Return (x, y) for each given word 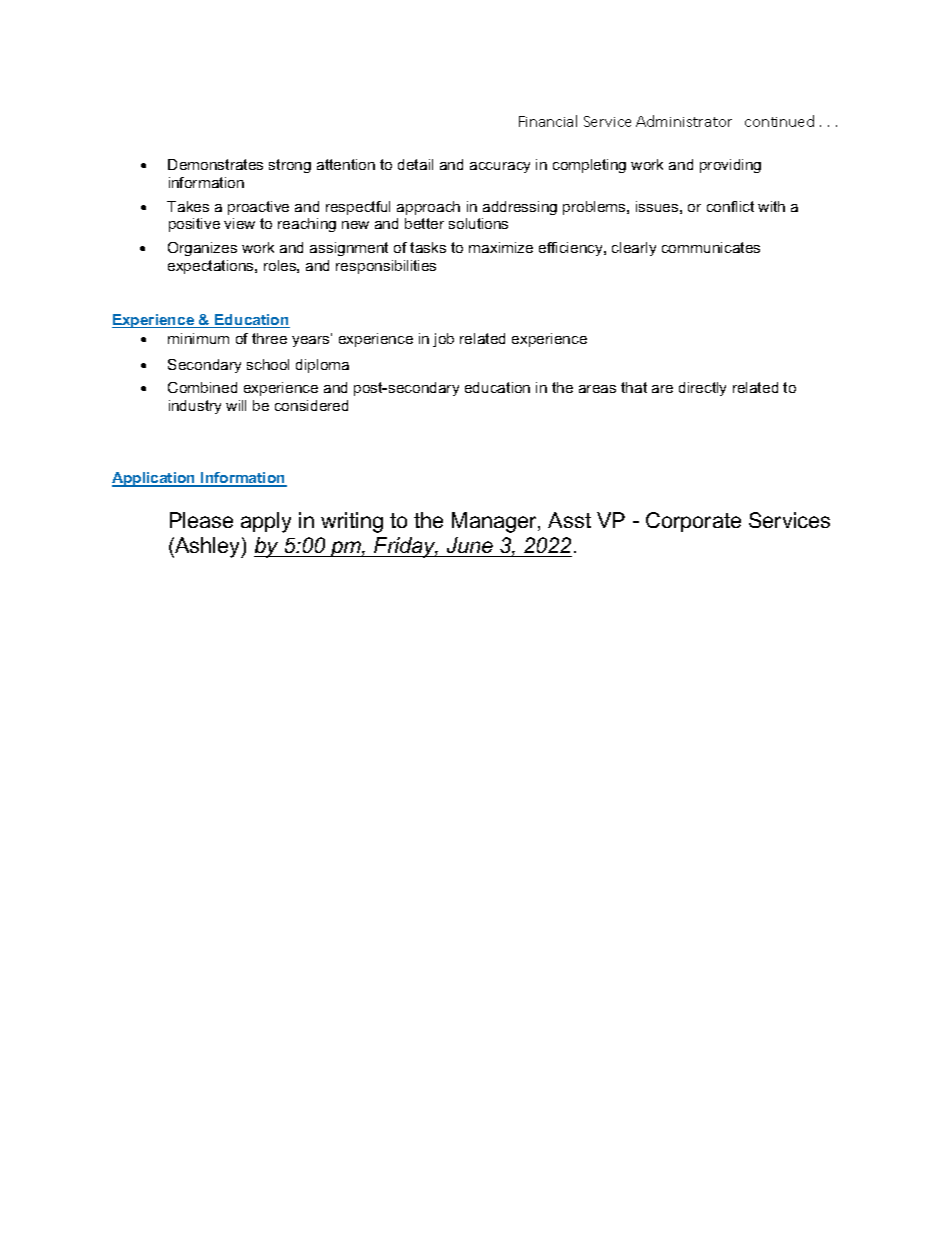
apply (266, 522)
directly (702, 389)
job (443, 340)
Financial (548, 121)
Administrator (684, 121)
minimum (198, 338)
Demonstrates (215, 164)
